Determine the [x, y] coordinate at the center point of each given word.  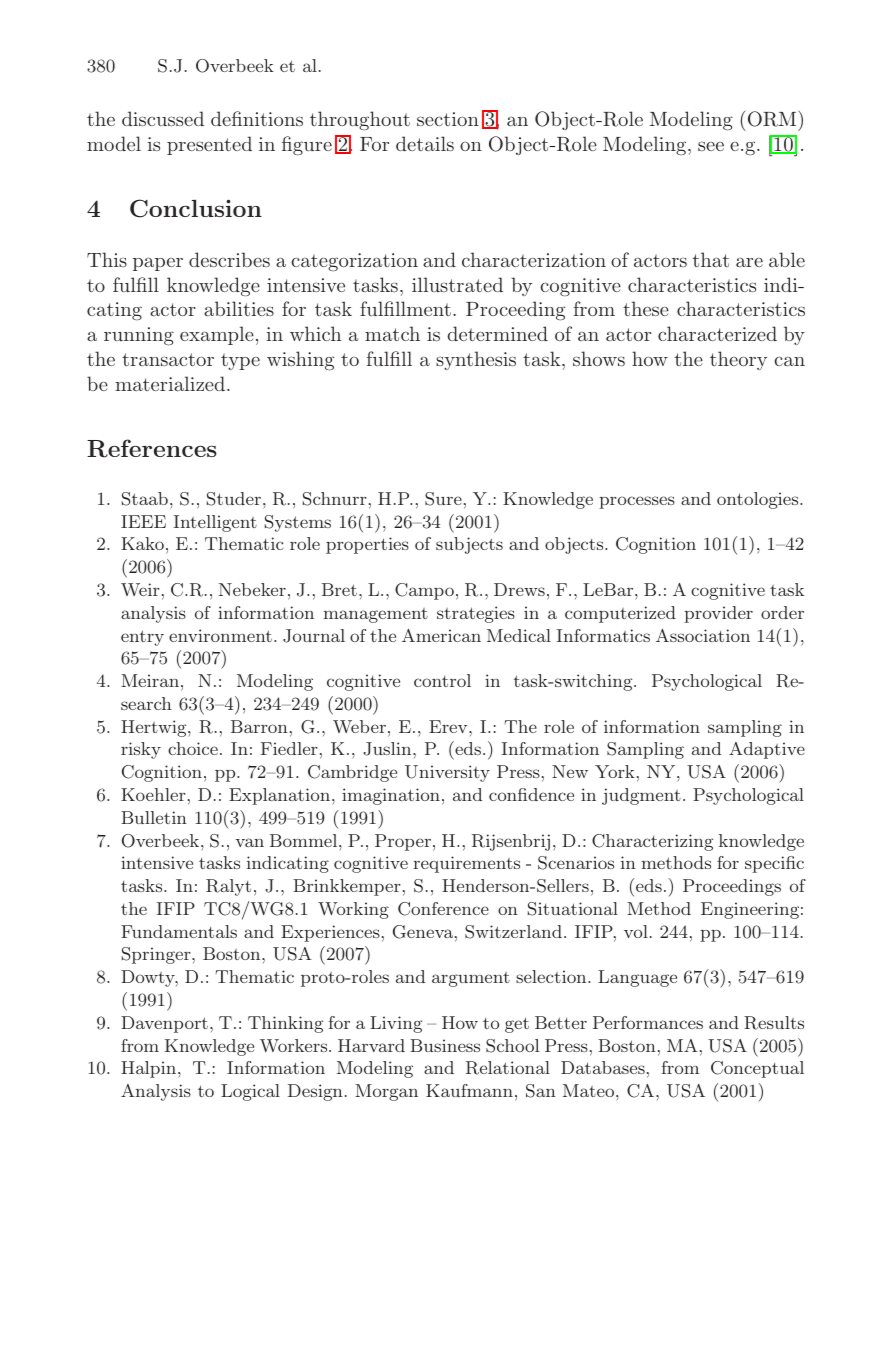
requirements [466, 864]
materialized [171, 383]
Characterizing [652, 842]
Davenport [164, 1024]
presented [209, 145]
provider [718, 614]
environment [220, 635]
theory [738, 360]
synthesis [476, 360]
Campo [424, 591]
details [425, 143]
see [711, 146]
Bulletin [154, 817]
